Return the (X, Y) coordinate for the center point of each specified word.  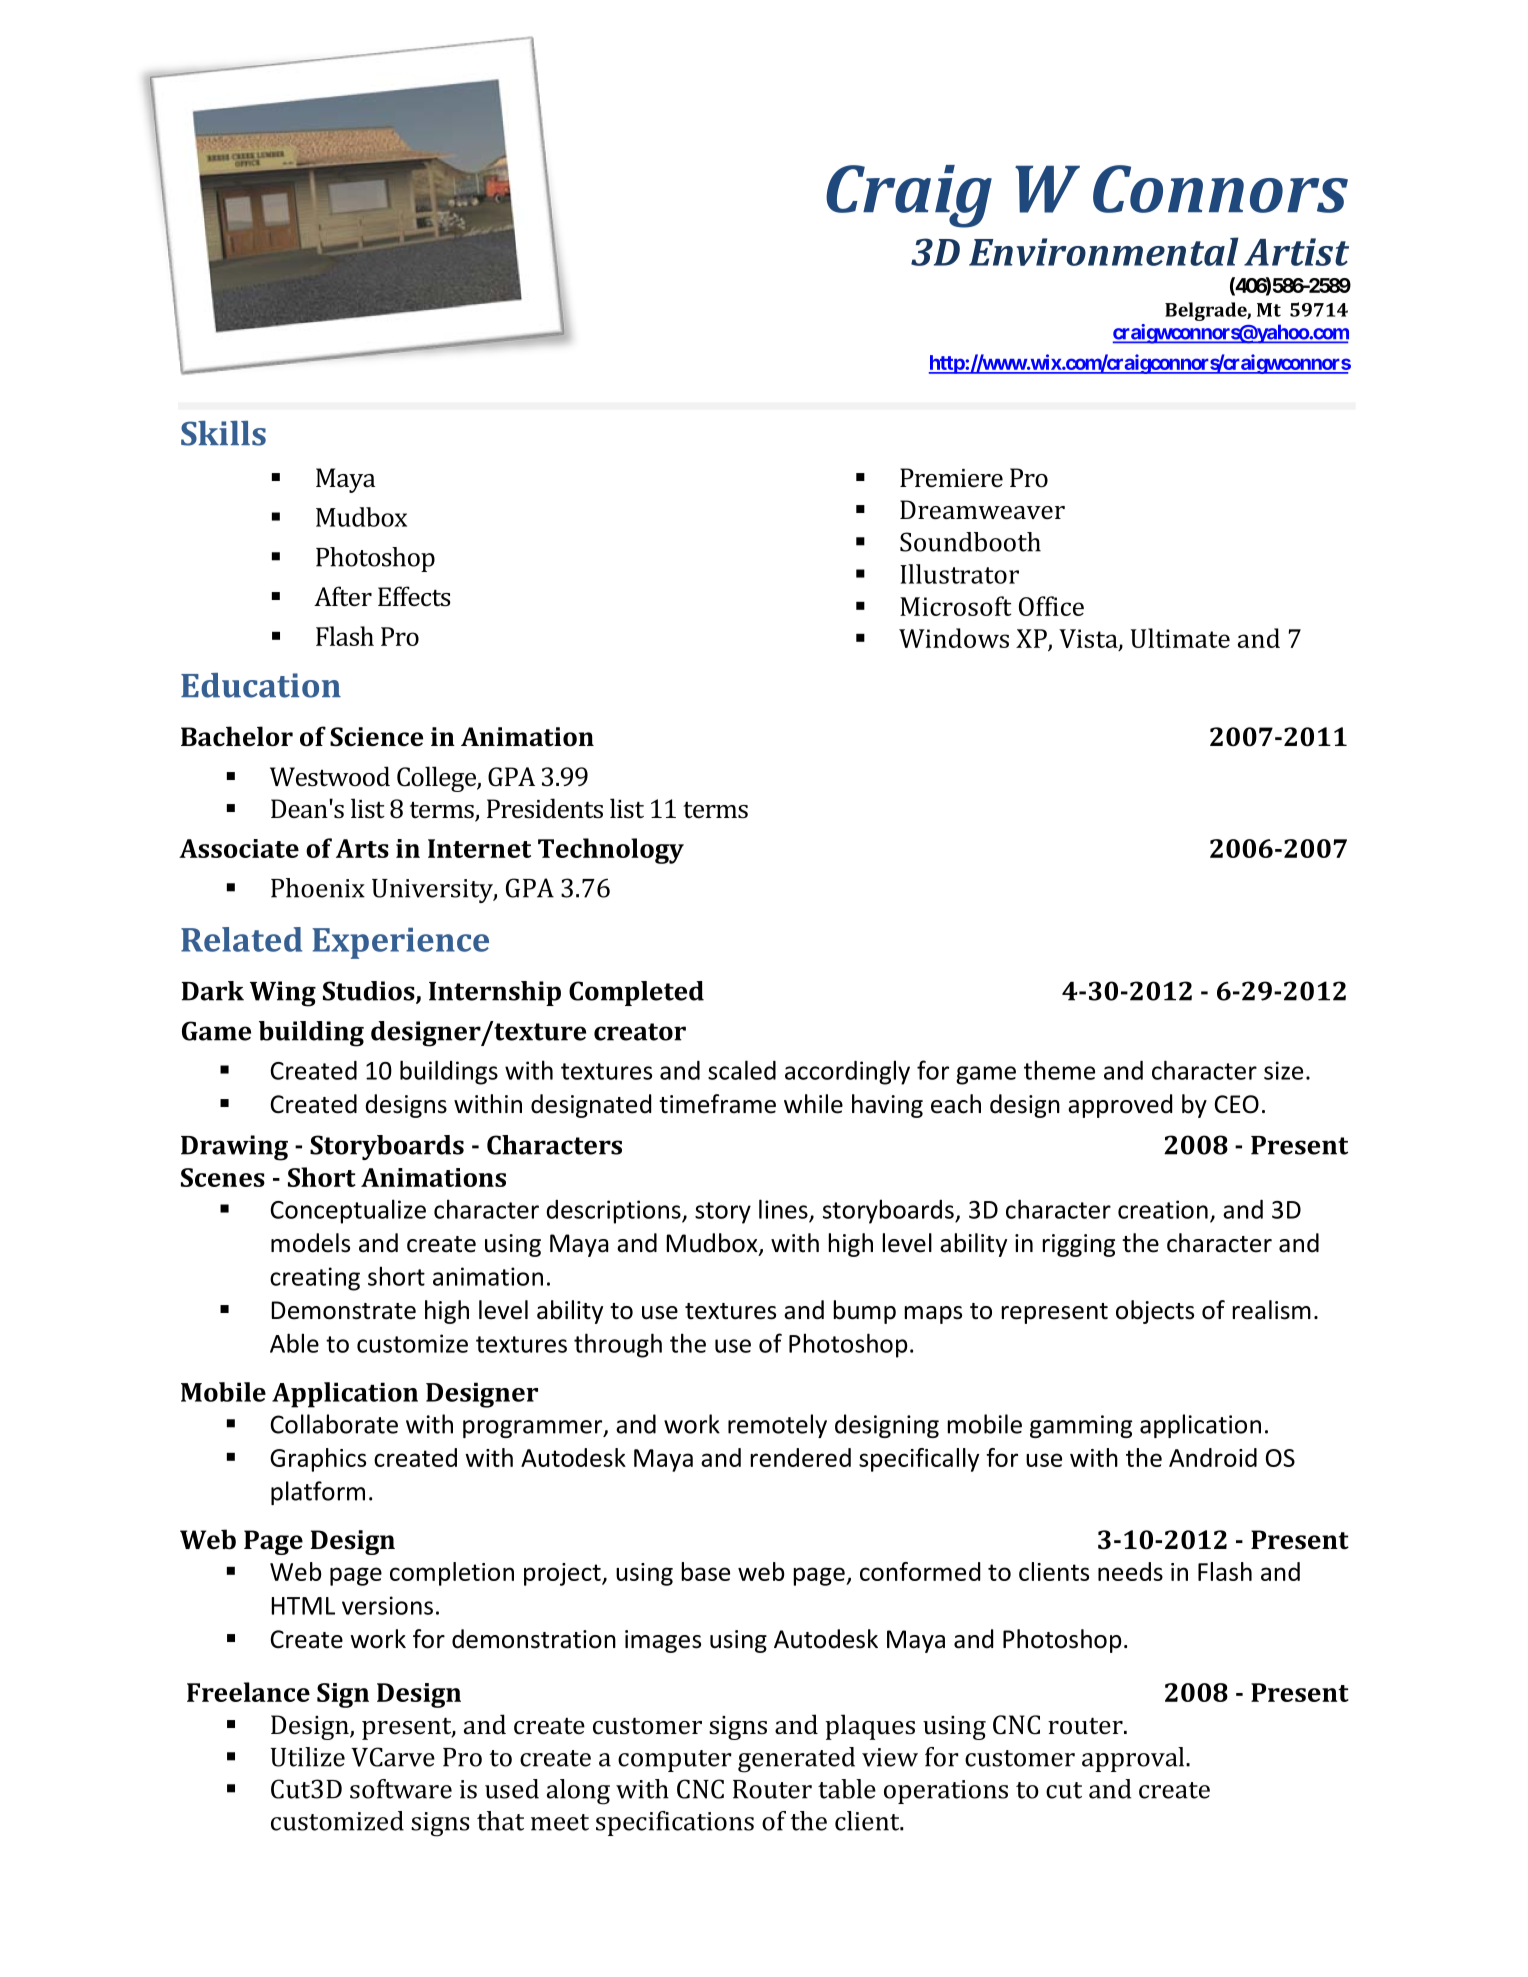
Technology (611, 851)
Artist (1296, 252)
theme (1059, 1070)
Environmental (1104, 251)
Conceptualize (348, 1211)
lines (783, 1209)
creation (1163, 1209)
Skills (223, 433)
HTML (303, 1606)
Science (376, 737)
